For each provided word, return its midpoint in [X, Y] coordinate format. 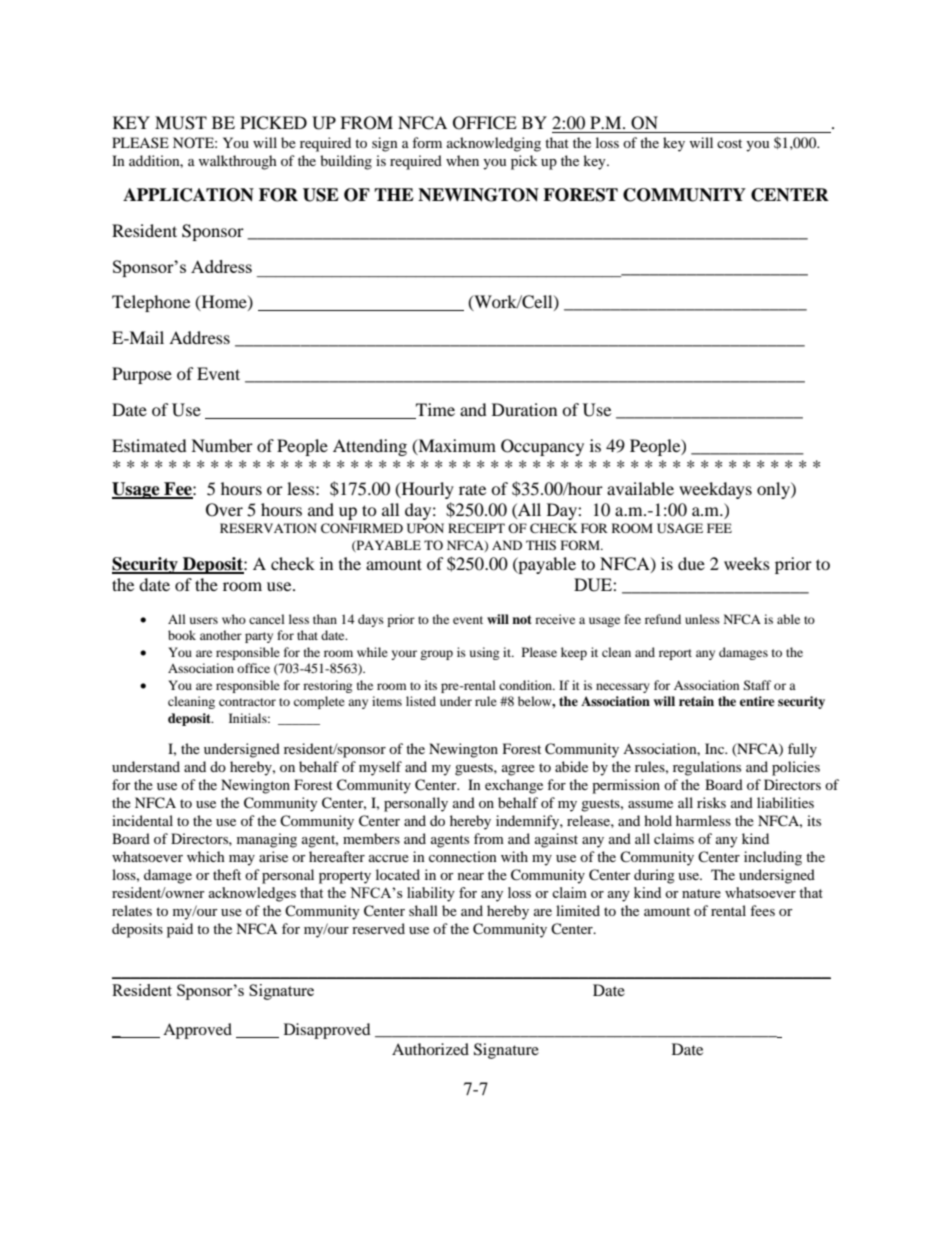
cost [729, 143]
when [462, 160]
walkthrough [237, 162]
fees [762, 910]
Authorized [430, 1049]
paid [180, 930]
